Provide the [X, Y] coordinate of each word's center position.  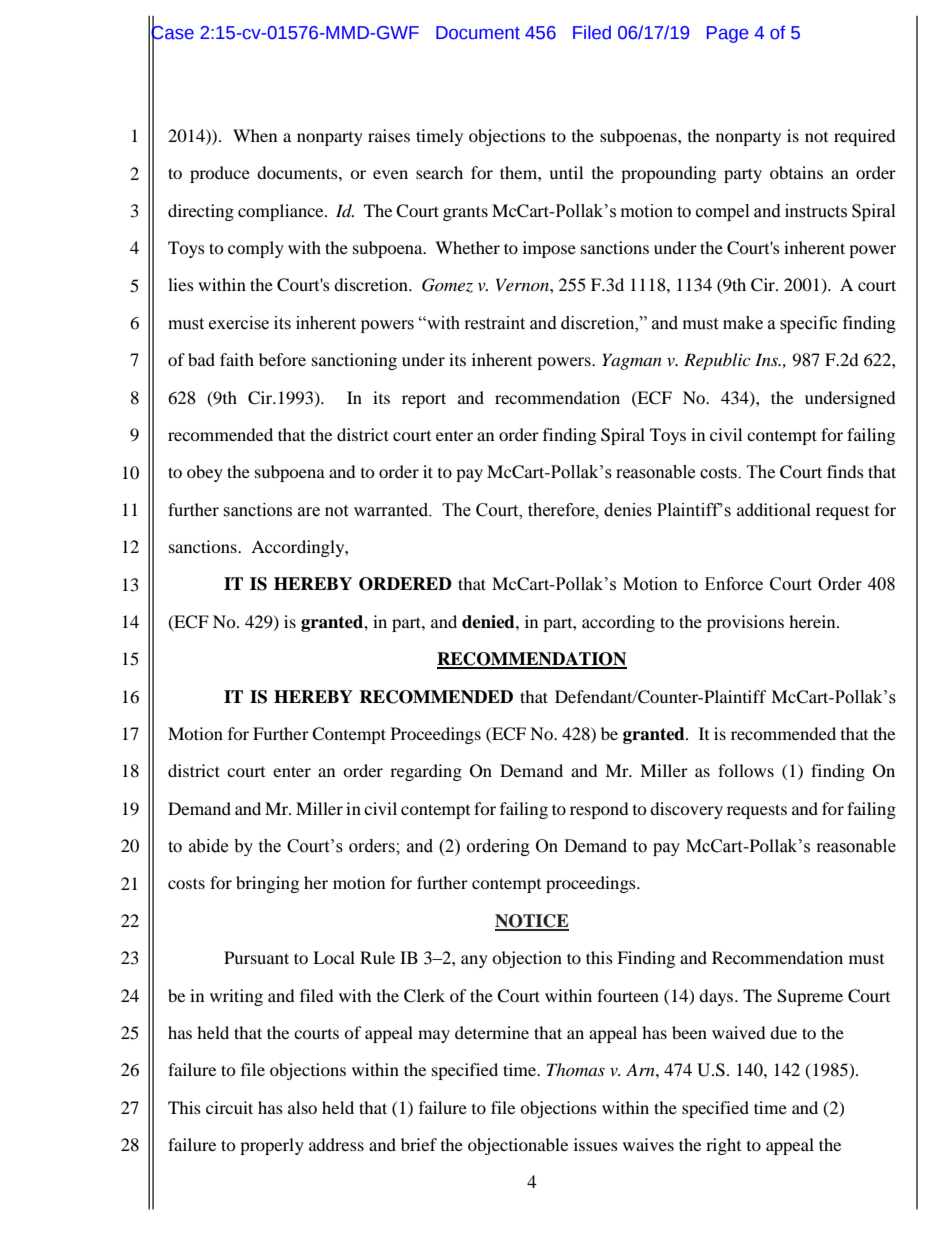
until [566, 172]
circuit [229, 1107]
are [309, 512]
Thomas [576, 1069]
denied [489, 622]
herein [813, 621]
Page [727, 34]
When [255, 135]
